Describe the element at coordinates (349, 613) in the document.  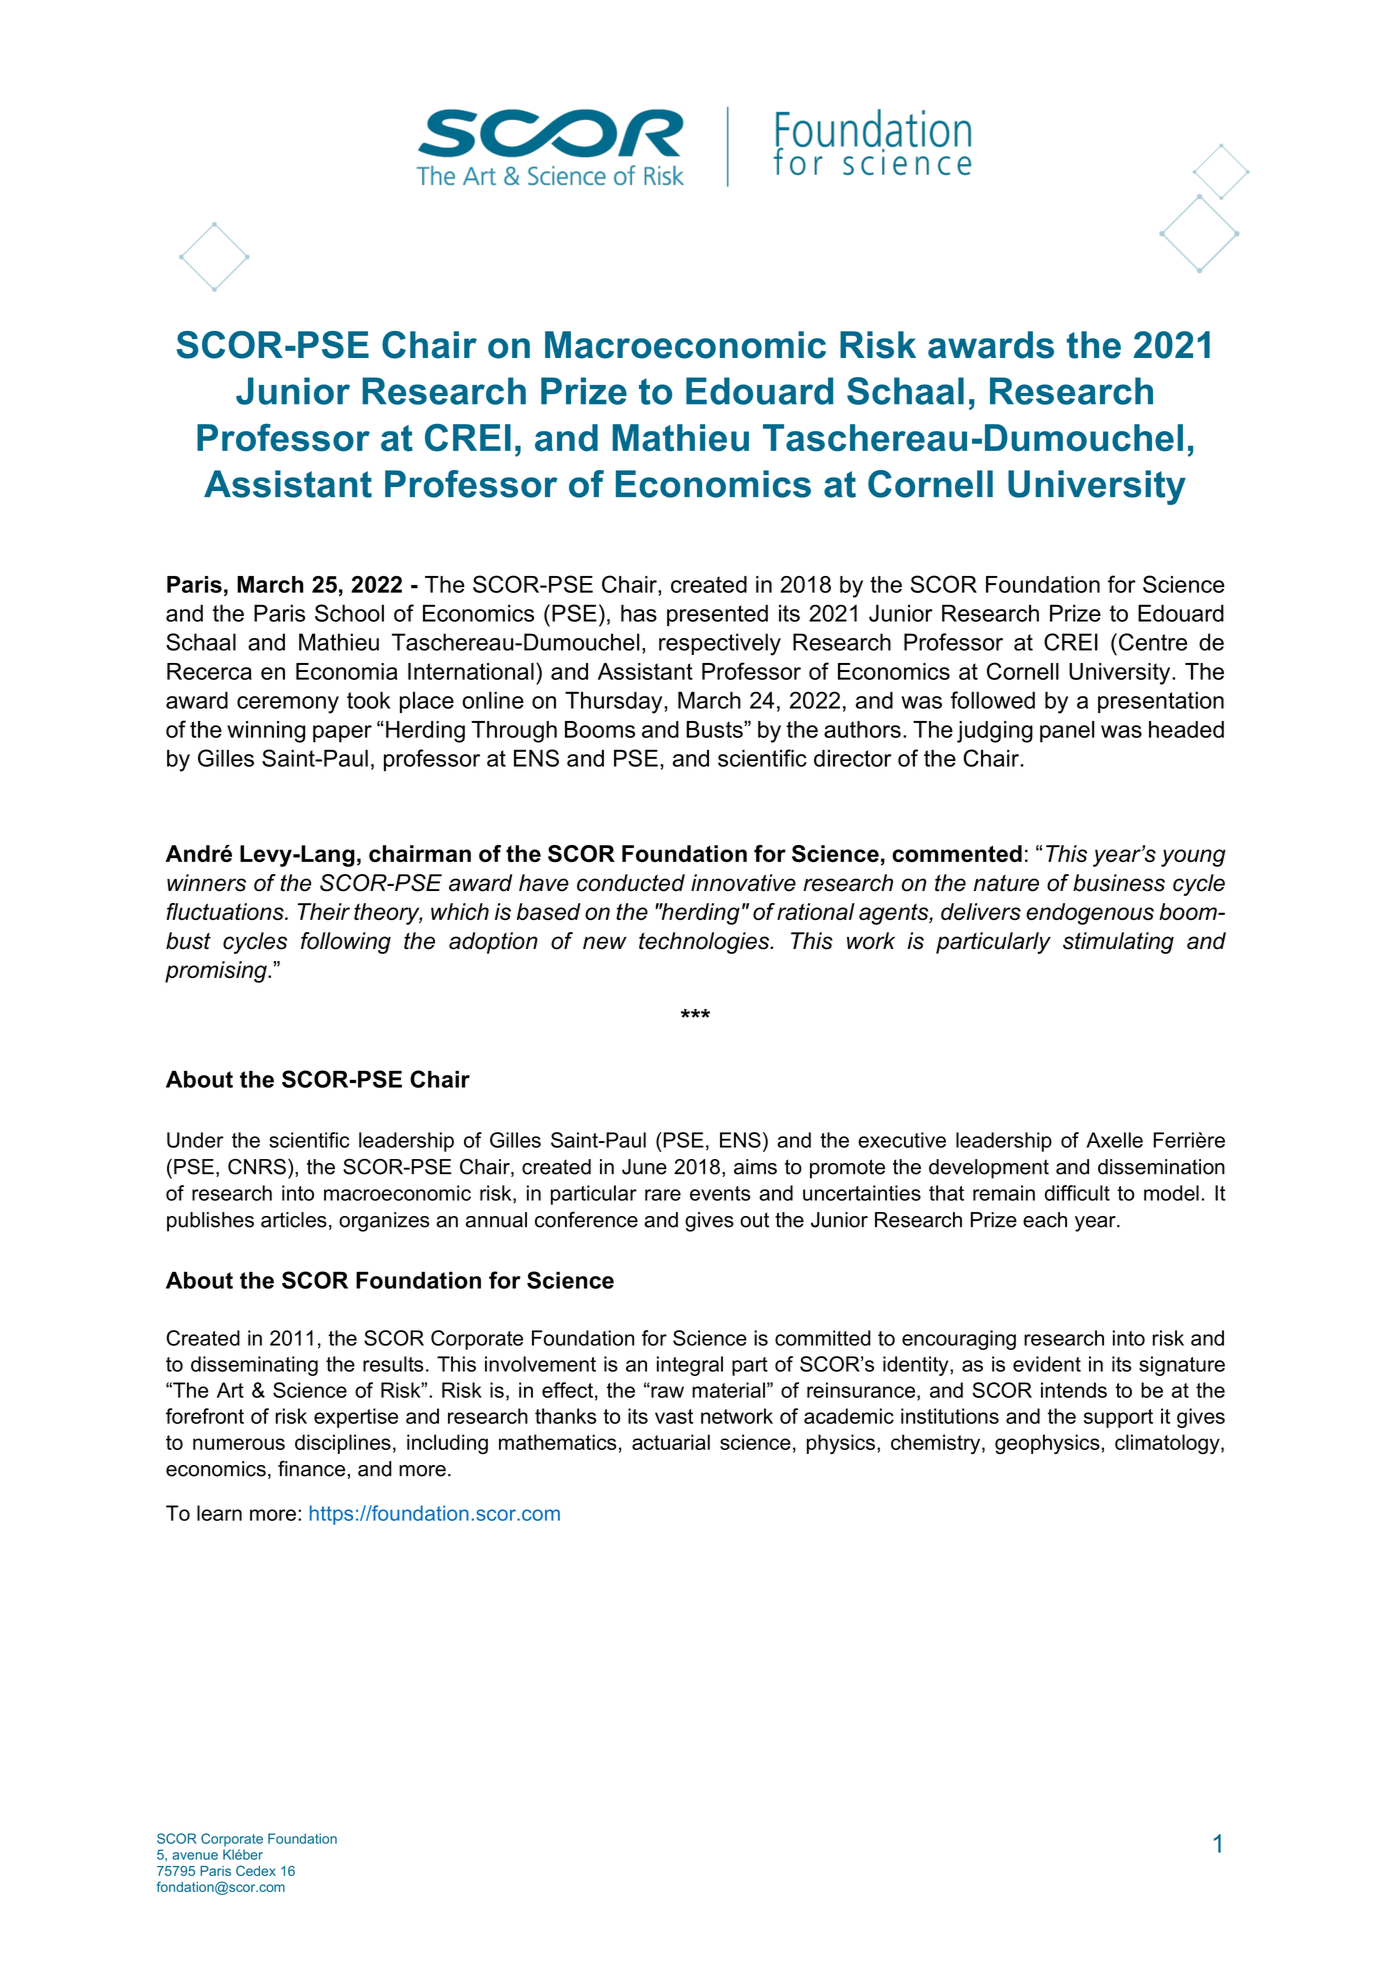
I see `School` at that location.
